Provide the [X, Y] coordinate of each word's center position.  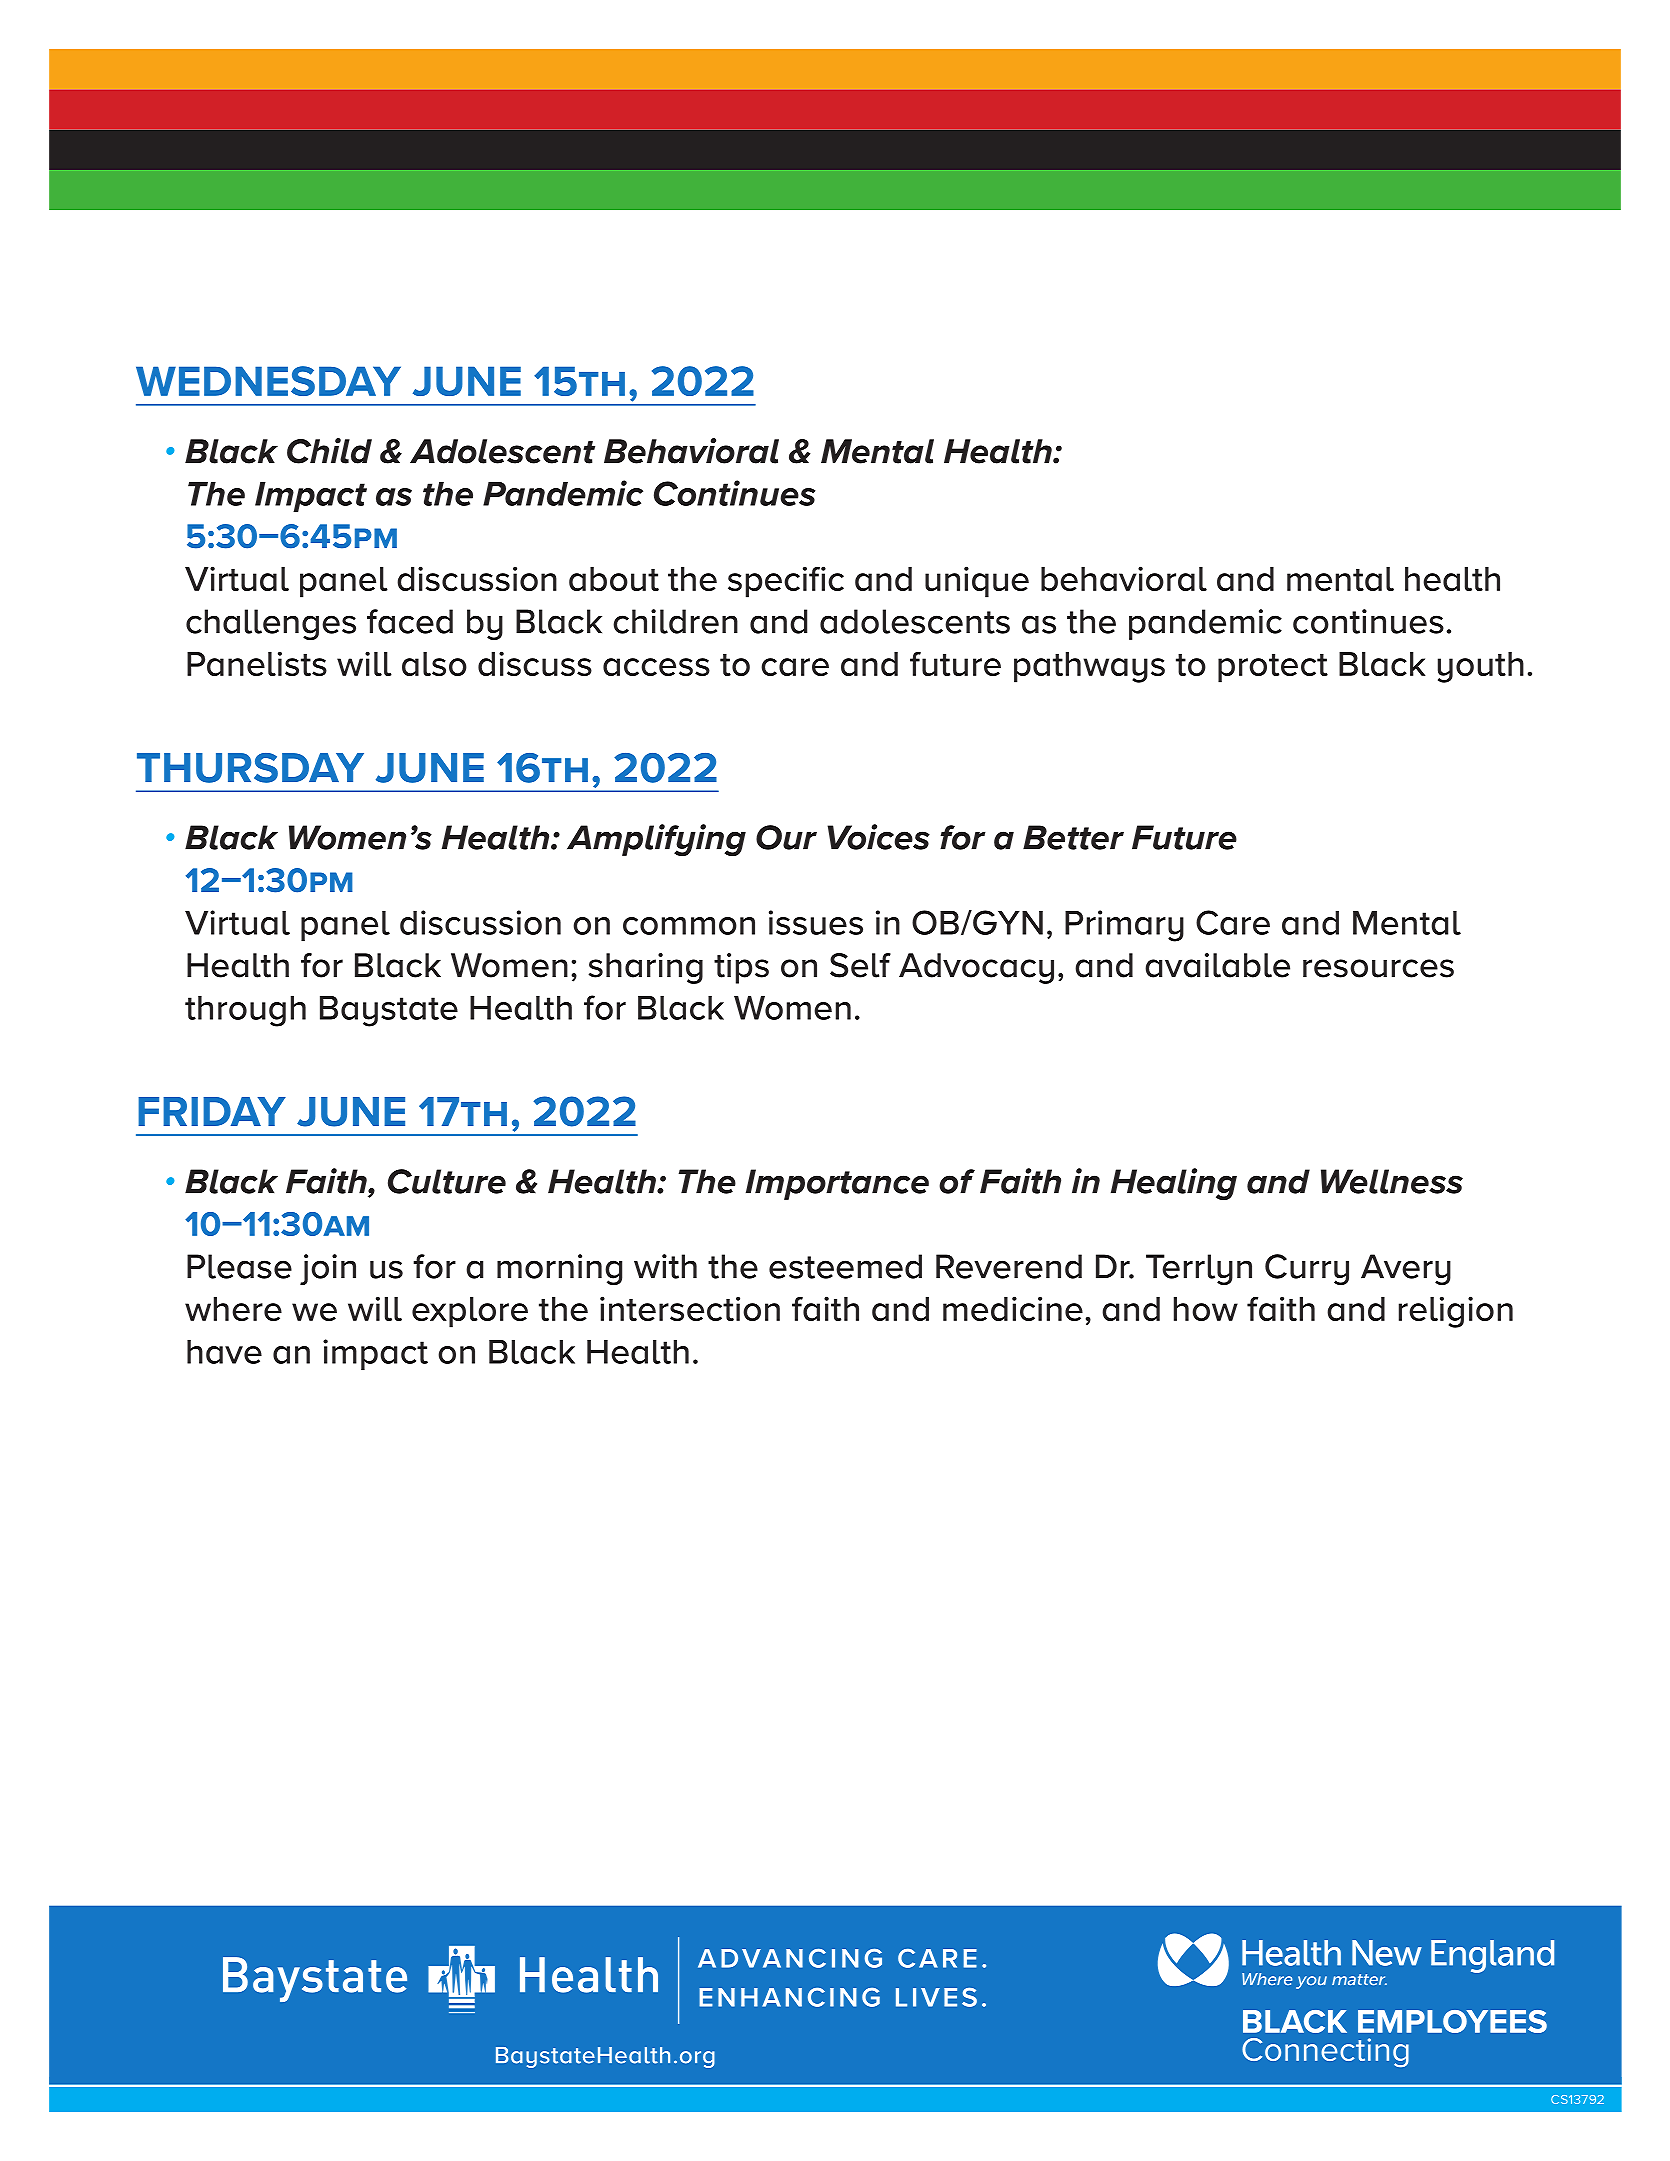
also [434, 664]
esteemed [845, 1266]
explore [470, 1312]
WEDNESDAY [268, 381]
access [656, 667]
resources [1378, 968]
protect [1273, 668]
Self [860, 965]
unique [977, 582]
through [245, 1011]
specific [786, 582]
